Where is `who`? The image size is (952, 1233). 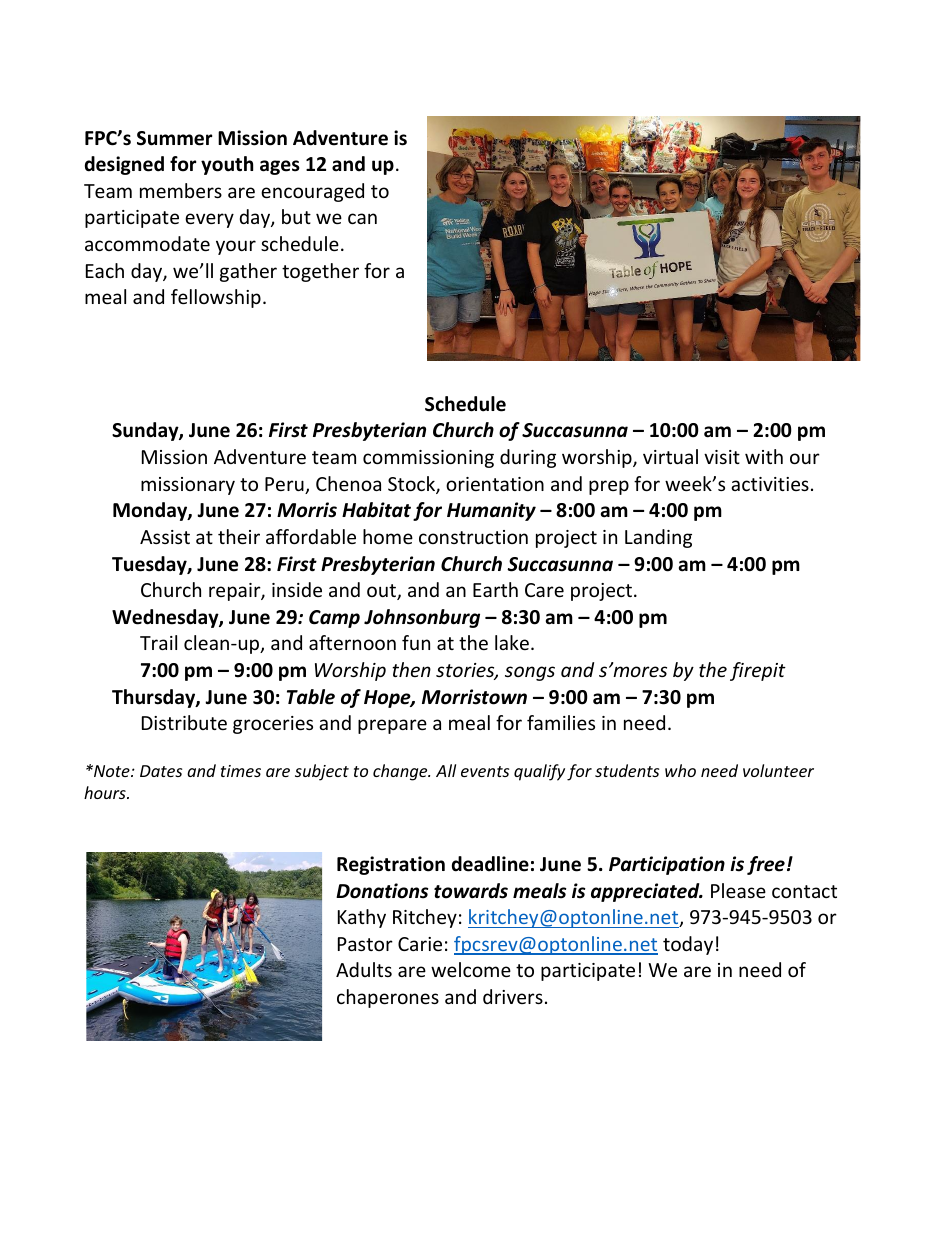 who is located at coordinates (680, 770).
